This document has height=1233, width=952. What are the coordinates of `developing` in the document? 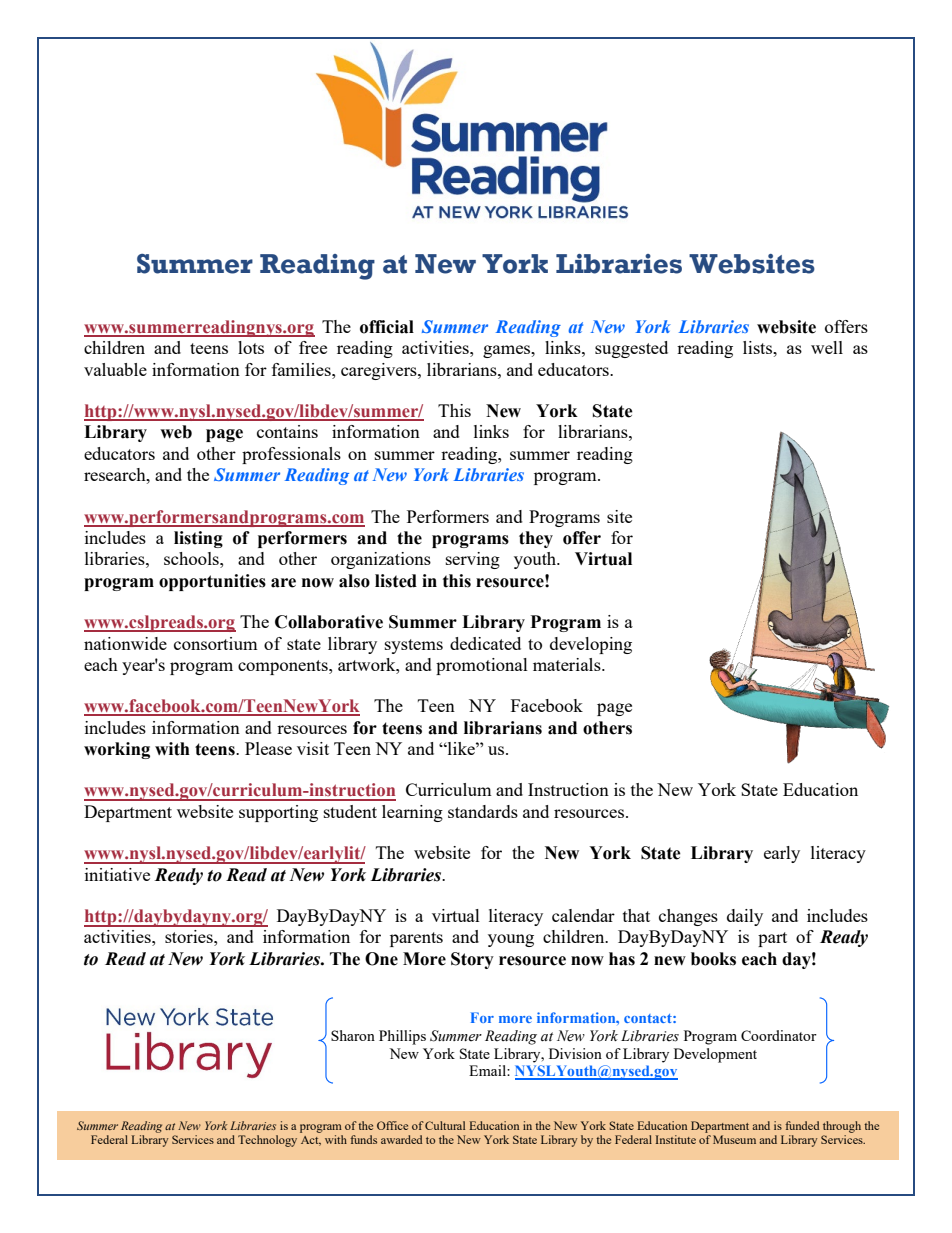 It's located at (591, 645).
